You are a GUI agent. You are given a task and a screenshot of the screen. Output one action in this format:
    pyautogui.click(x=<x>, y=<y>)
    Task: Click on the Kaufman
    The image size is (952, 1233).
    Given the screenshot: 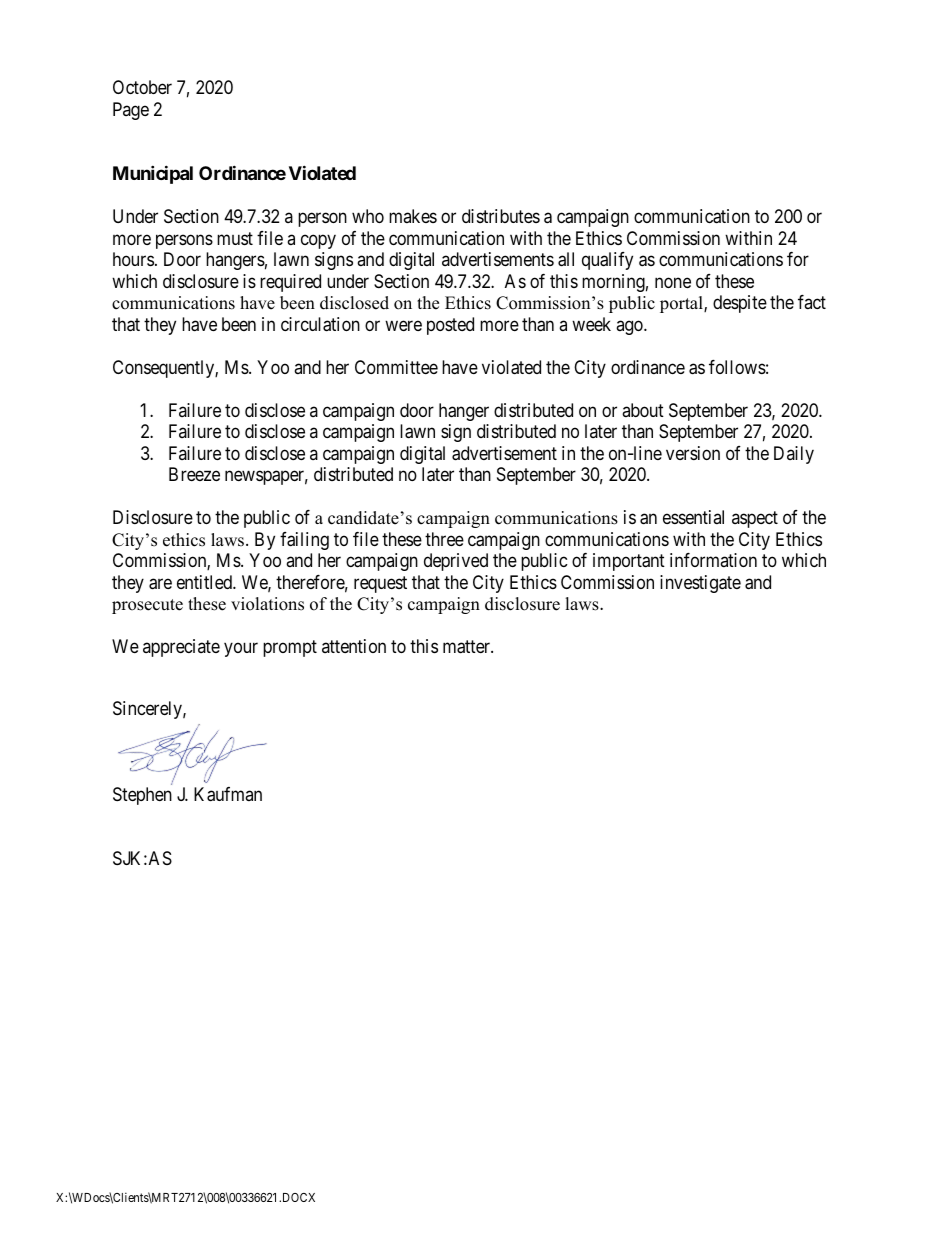 What is the action you would take?
    pyautogui.click(x=228, y=794)
